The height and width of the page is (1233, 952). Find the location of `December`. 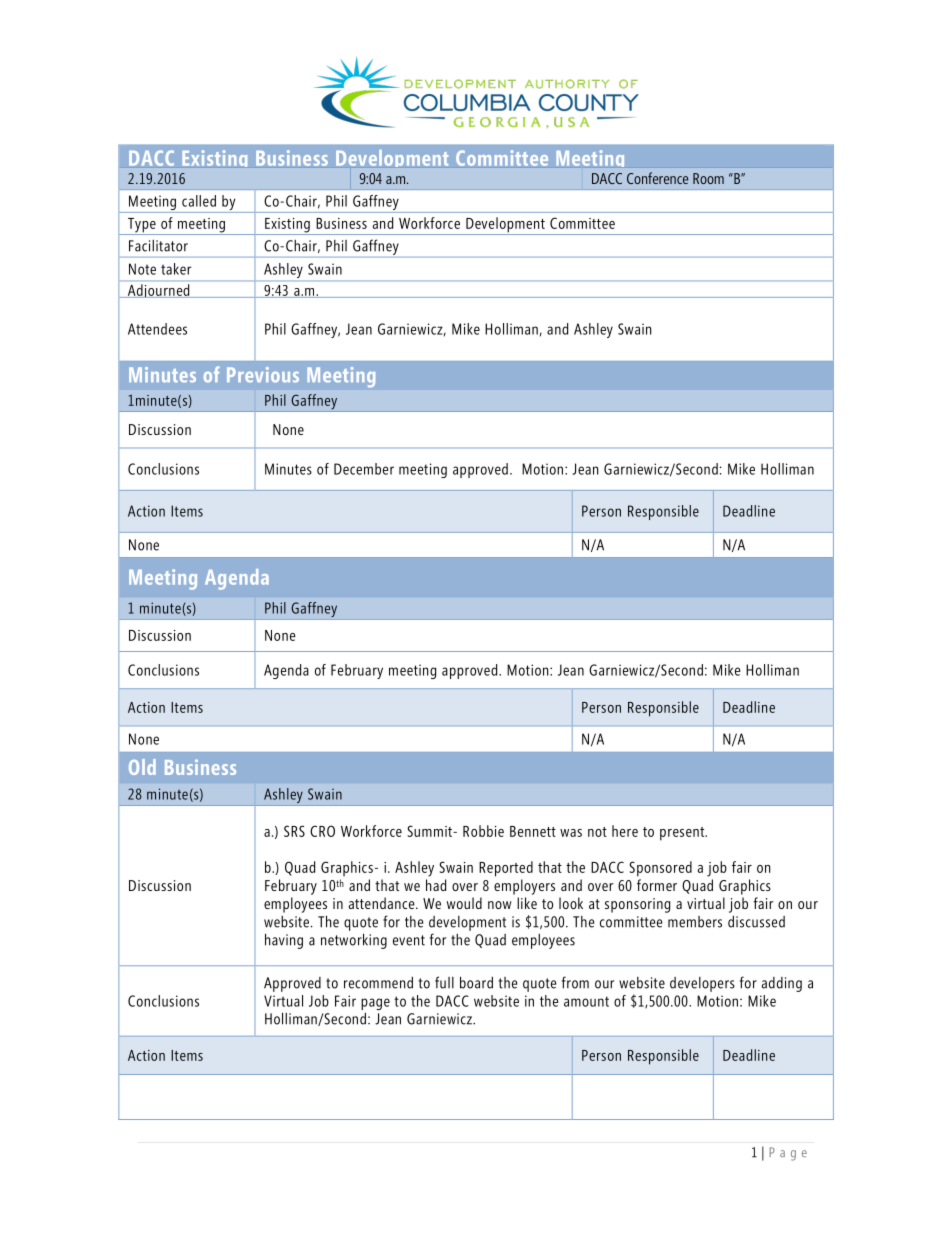

December is located at coordinates (364, 469).
